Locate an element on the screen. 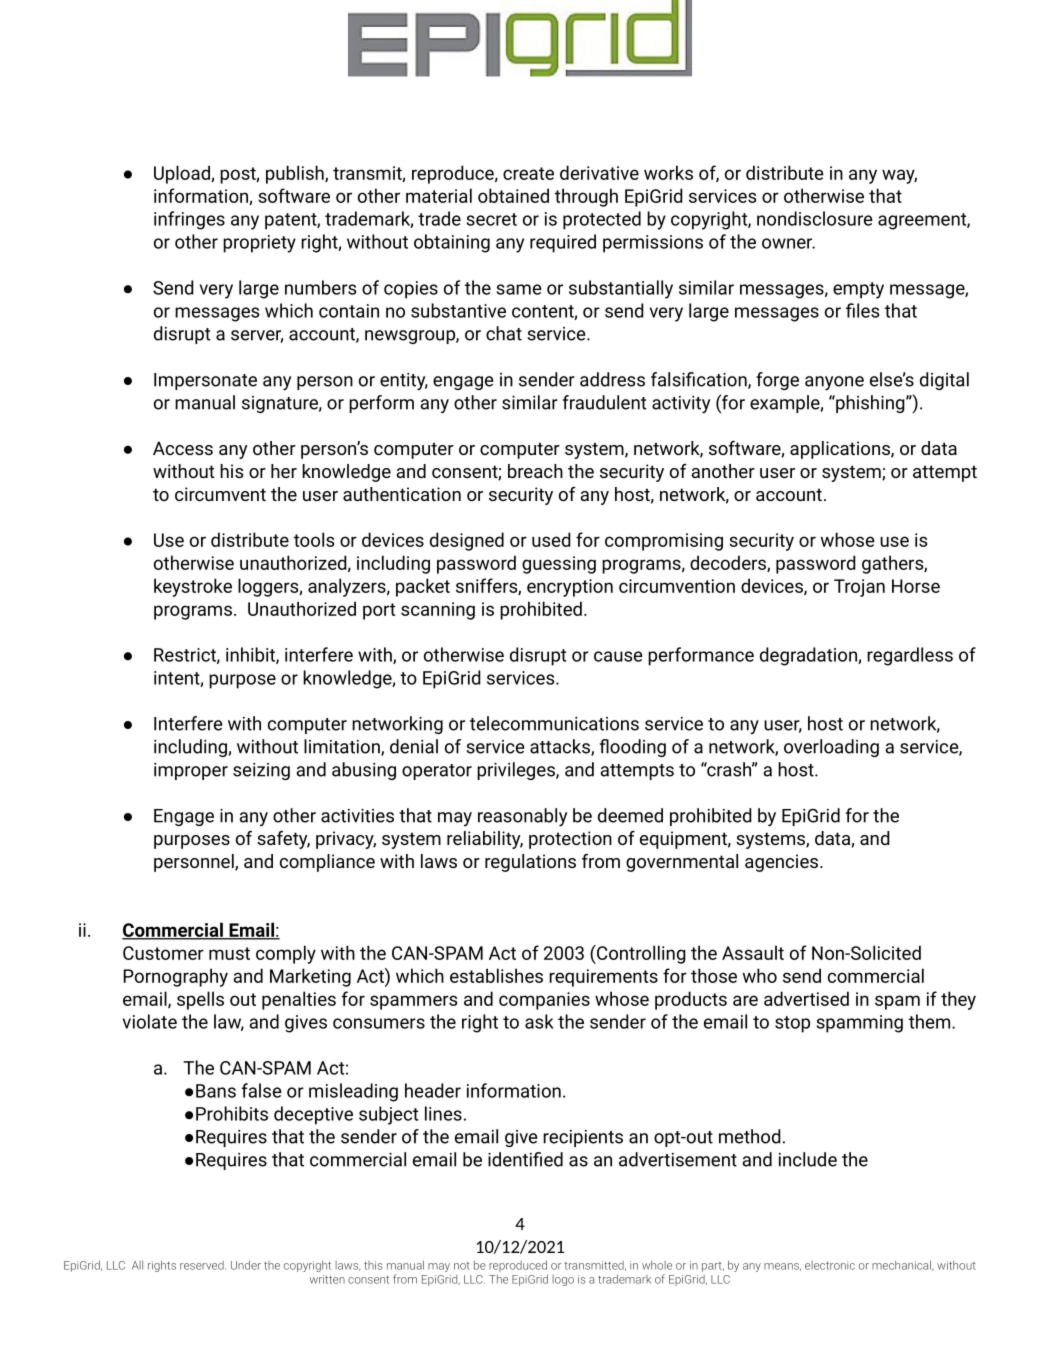 This screenshot has width=1040, height=1346. phishing is located at coordinates (870, 404).
